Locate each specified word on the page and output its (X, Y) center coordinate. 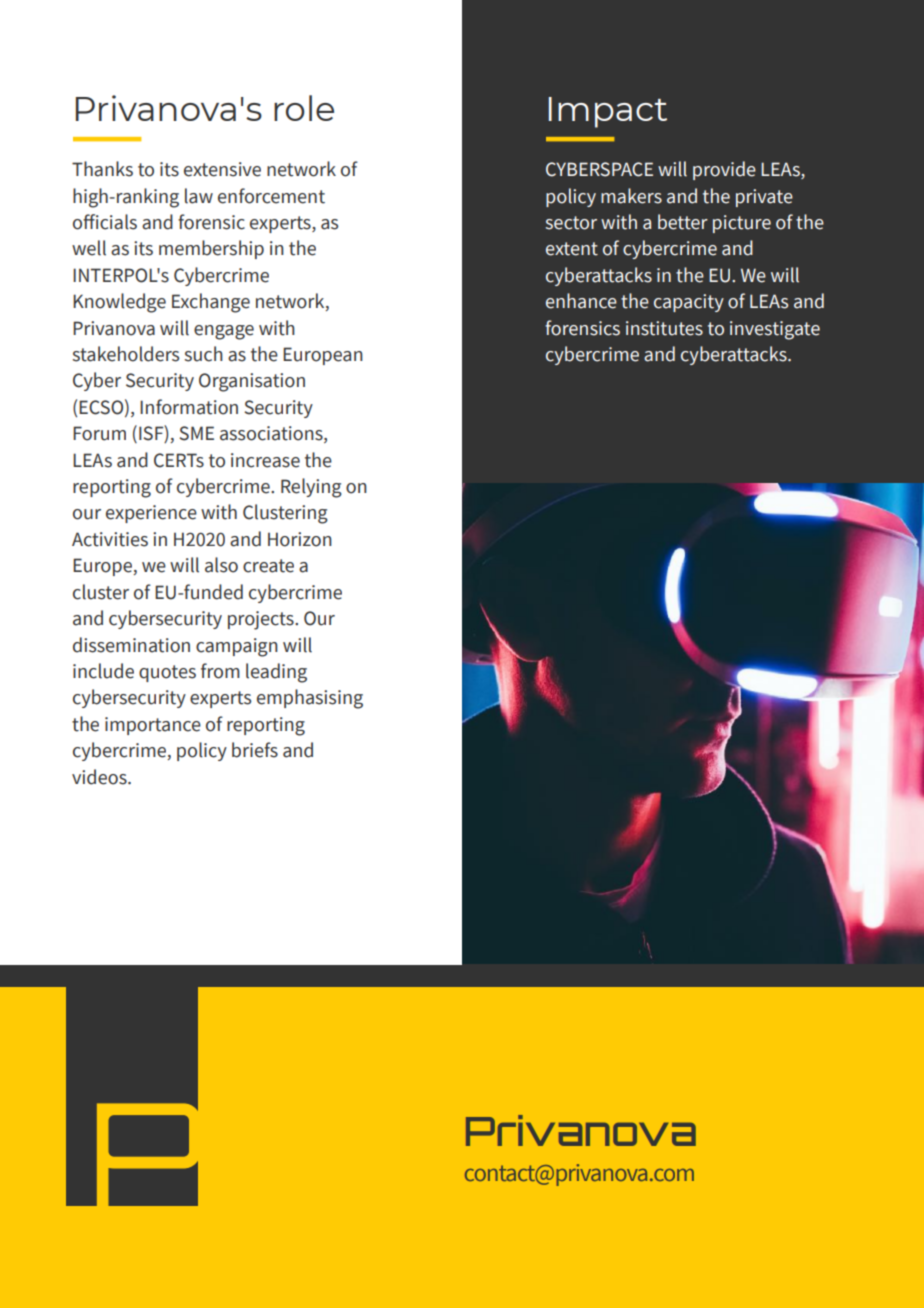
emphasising (310, 699)
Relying (311, 488)
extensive (222, 169)
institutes (664, 328)
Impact (608, 112)
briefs (255, 750)
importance (153, 726)
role (304, 108)
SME (196, 433)
